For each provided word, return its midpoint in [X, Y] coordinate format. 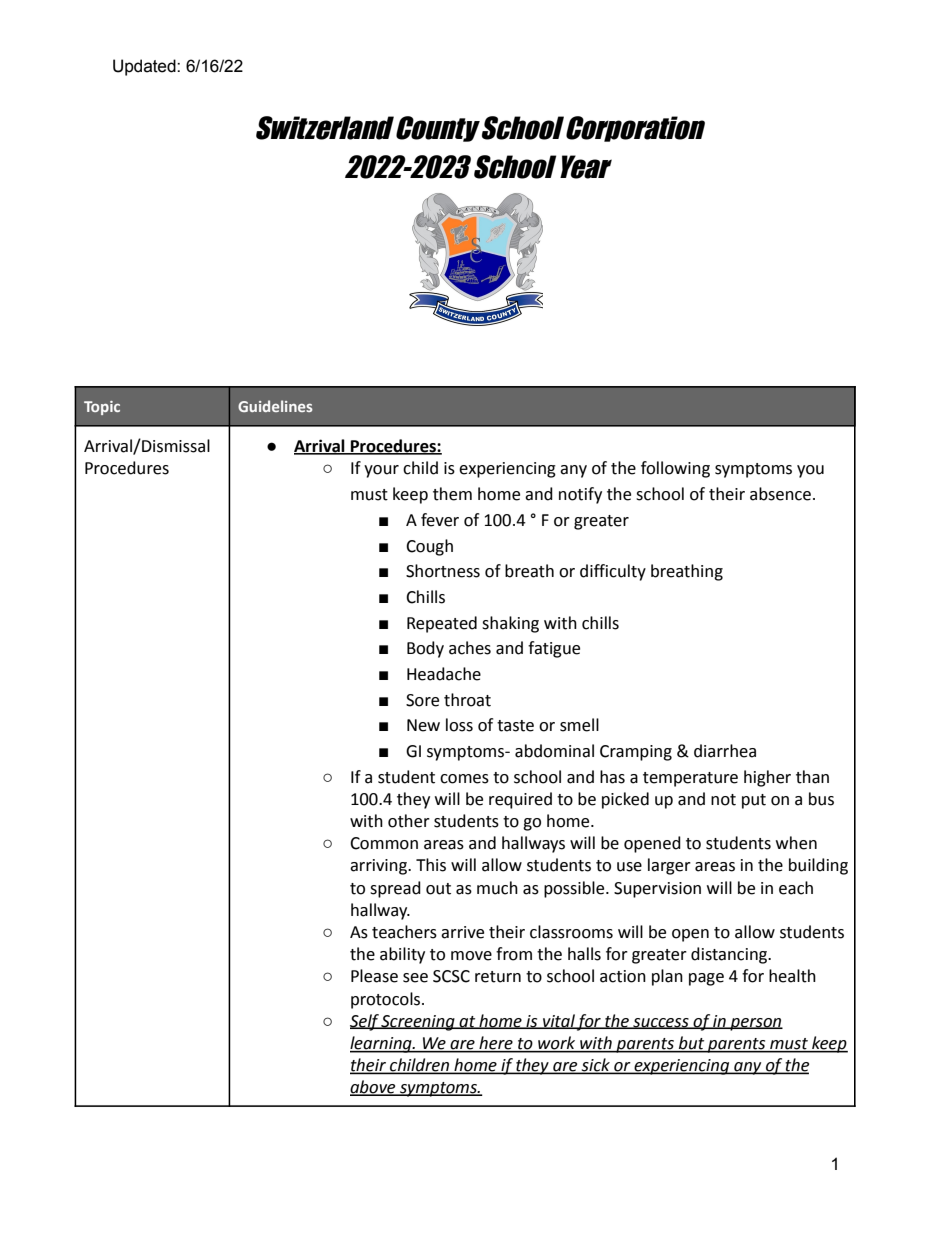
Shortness [443, 571]
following [675, 469]
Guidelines [275, 406]
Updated [145, 67]
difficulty [613, 572]
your [381, 471]
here [496, 1044]
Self [365, 1022]
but [692, 1044]
